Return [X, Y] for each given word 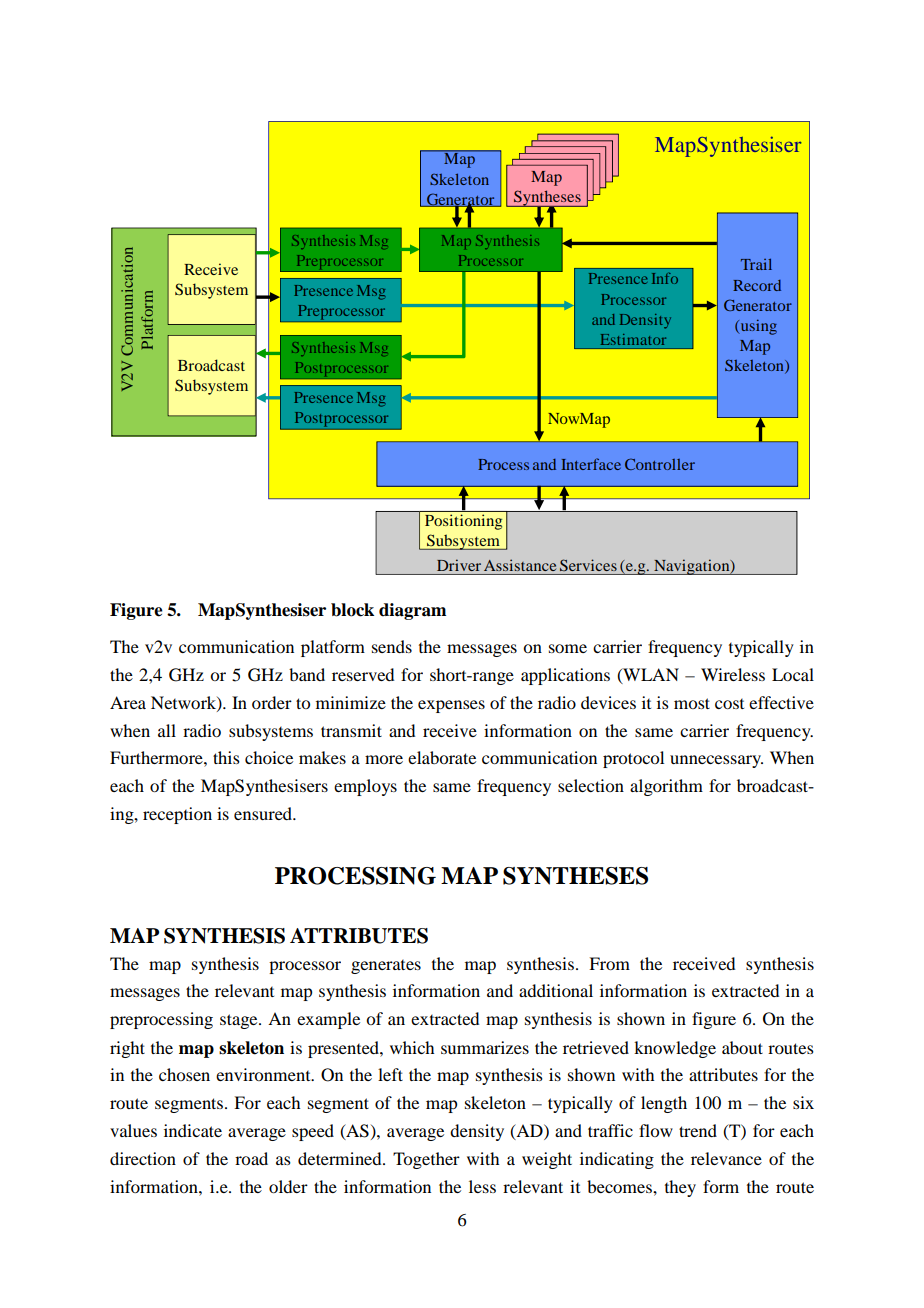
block [352, 610]
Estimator [633, 339]
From [609, 963]
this [226, 757]
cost [729, 704]
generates [386, 967]
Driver [459, 565]
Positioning [463, 522]
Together [426, 1160]
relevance [726, 1158]
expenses [451, 706]
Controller [660, 464]
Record [757, 285]
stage [240, 1021]
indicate [193, 1130]
